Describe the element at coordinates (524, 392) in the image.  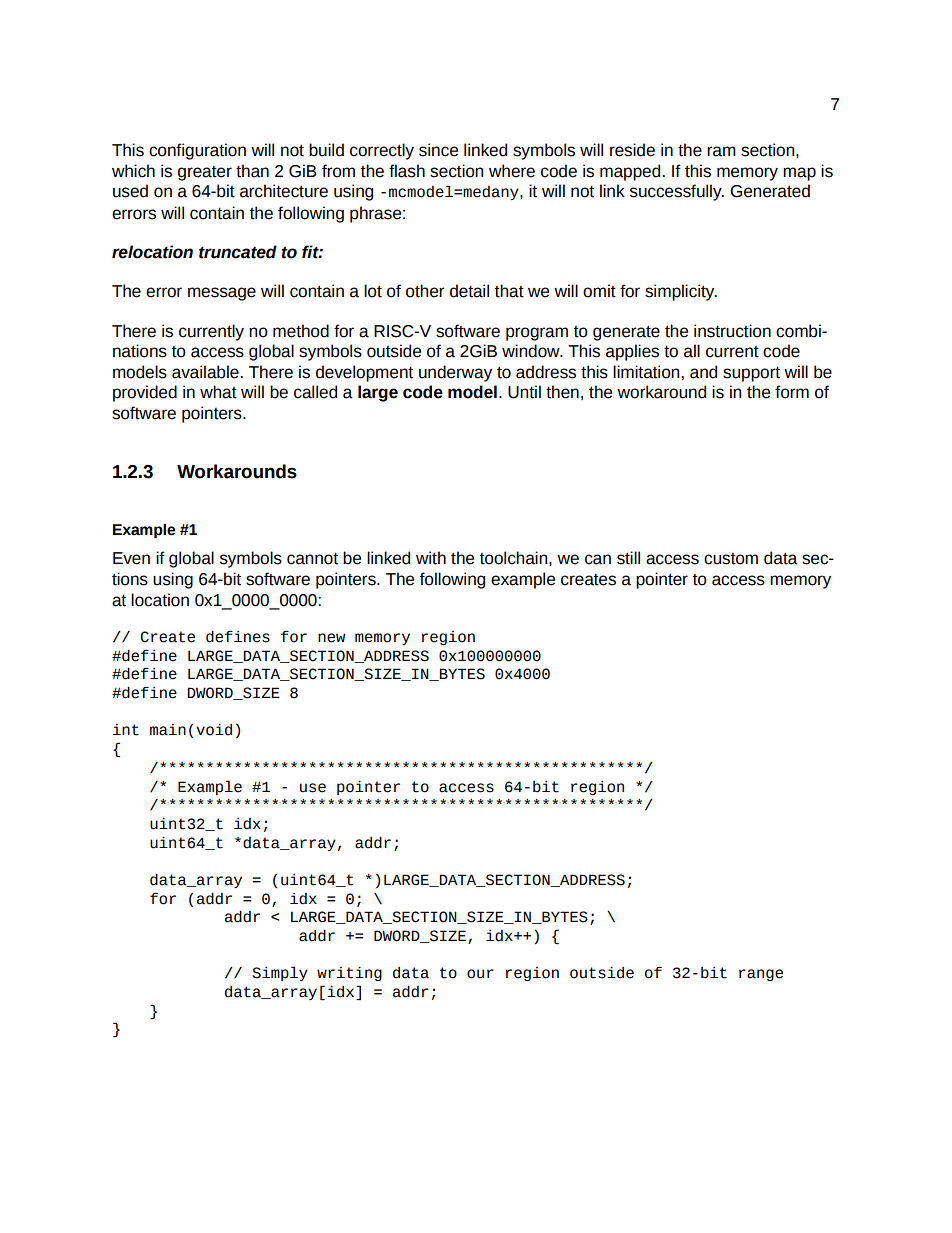
I see `Until` at that location.
